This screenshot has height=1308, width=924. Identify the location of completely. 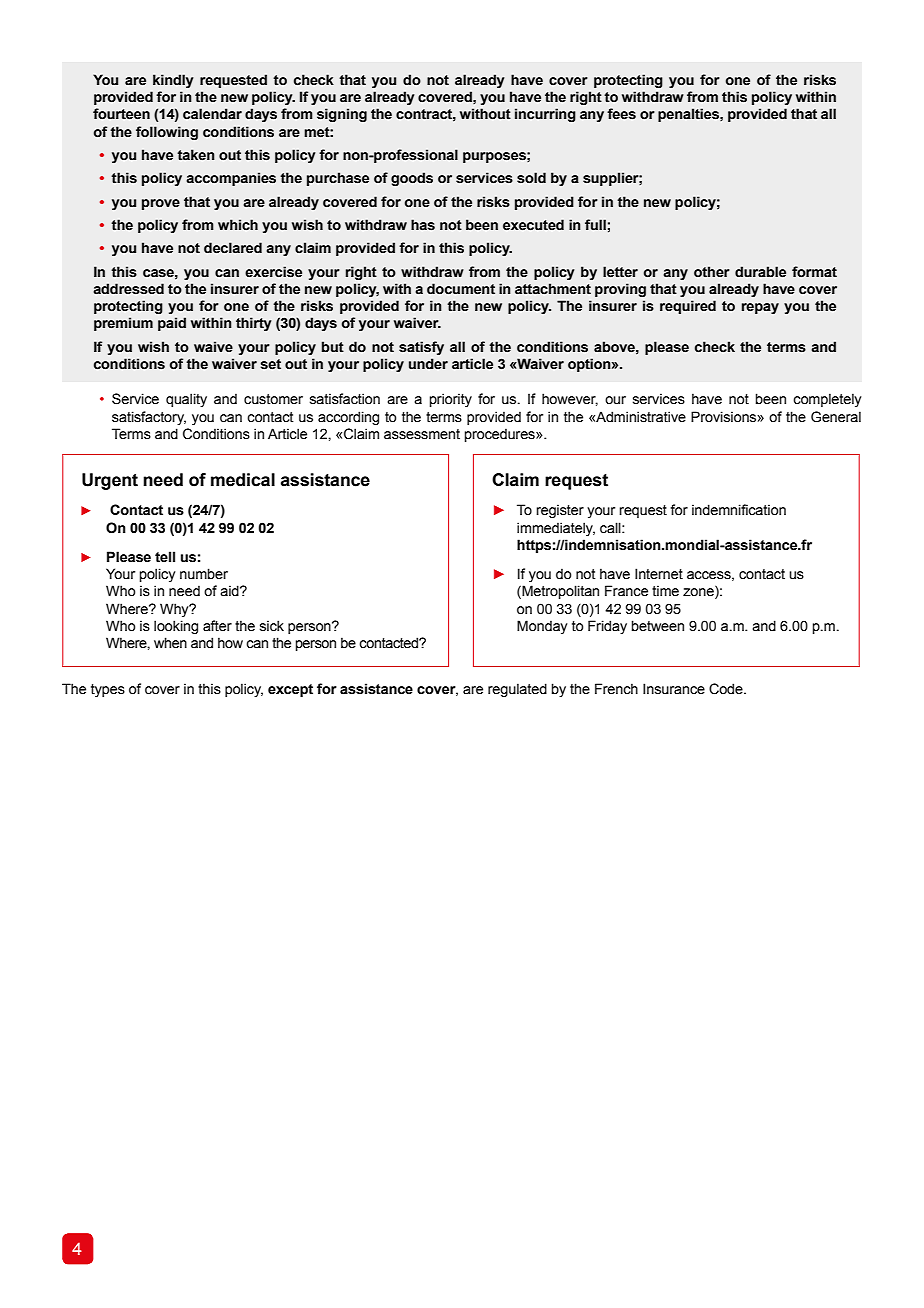
(827, 400).
